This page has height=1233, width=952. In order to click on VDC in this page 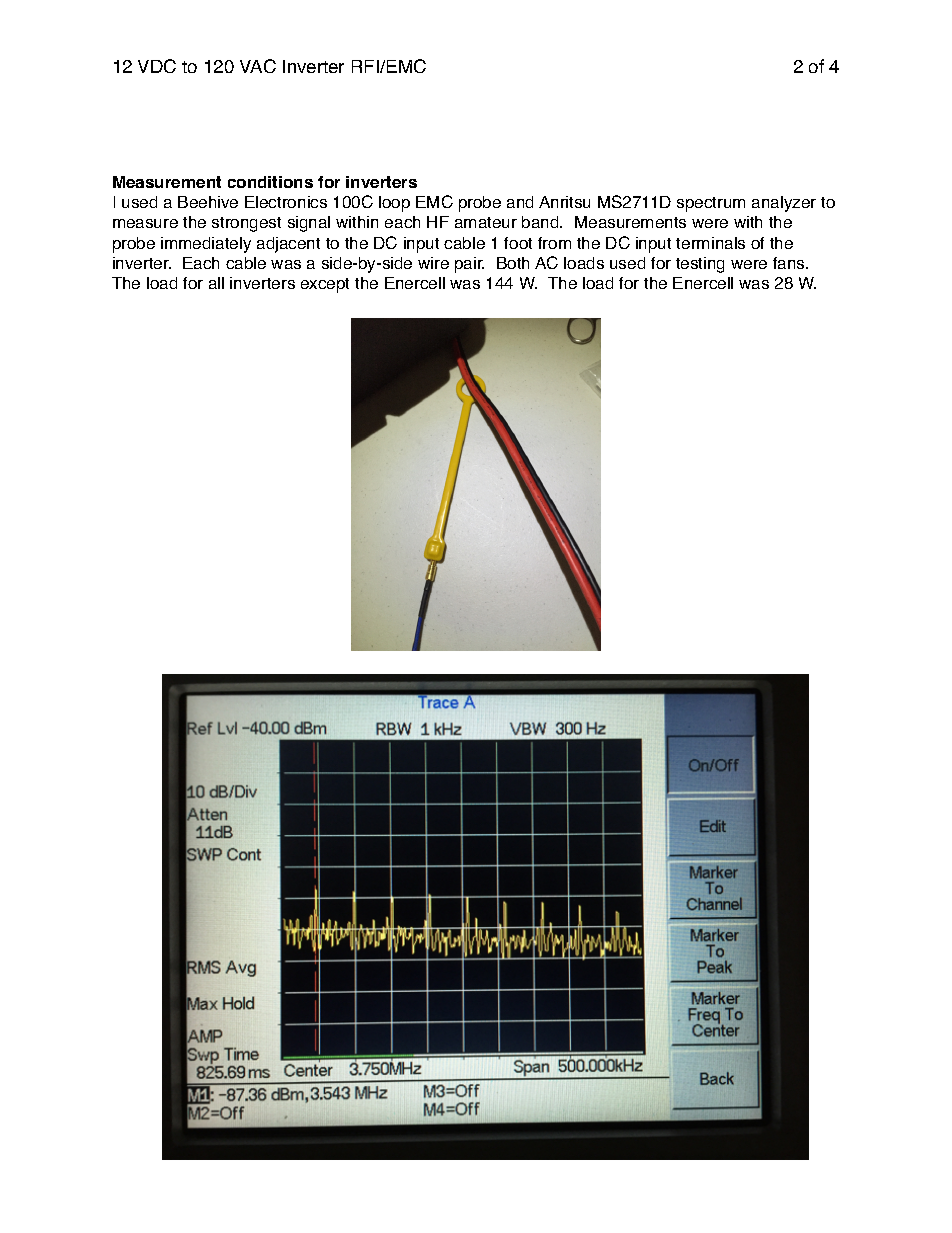, I will do `click(157, 66)`.
